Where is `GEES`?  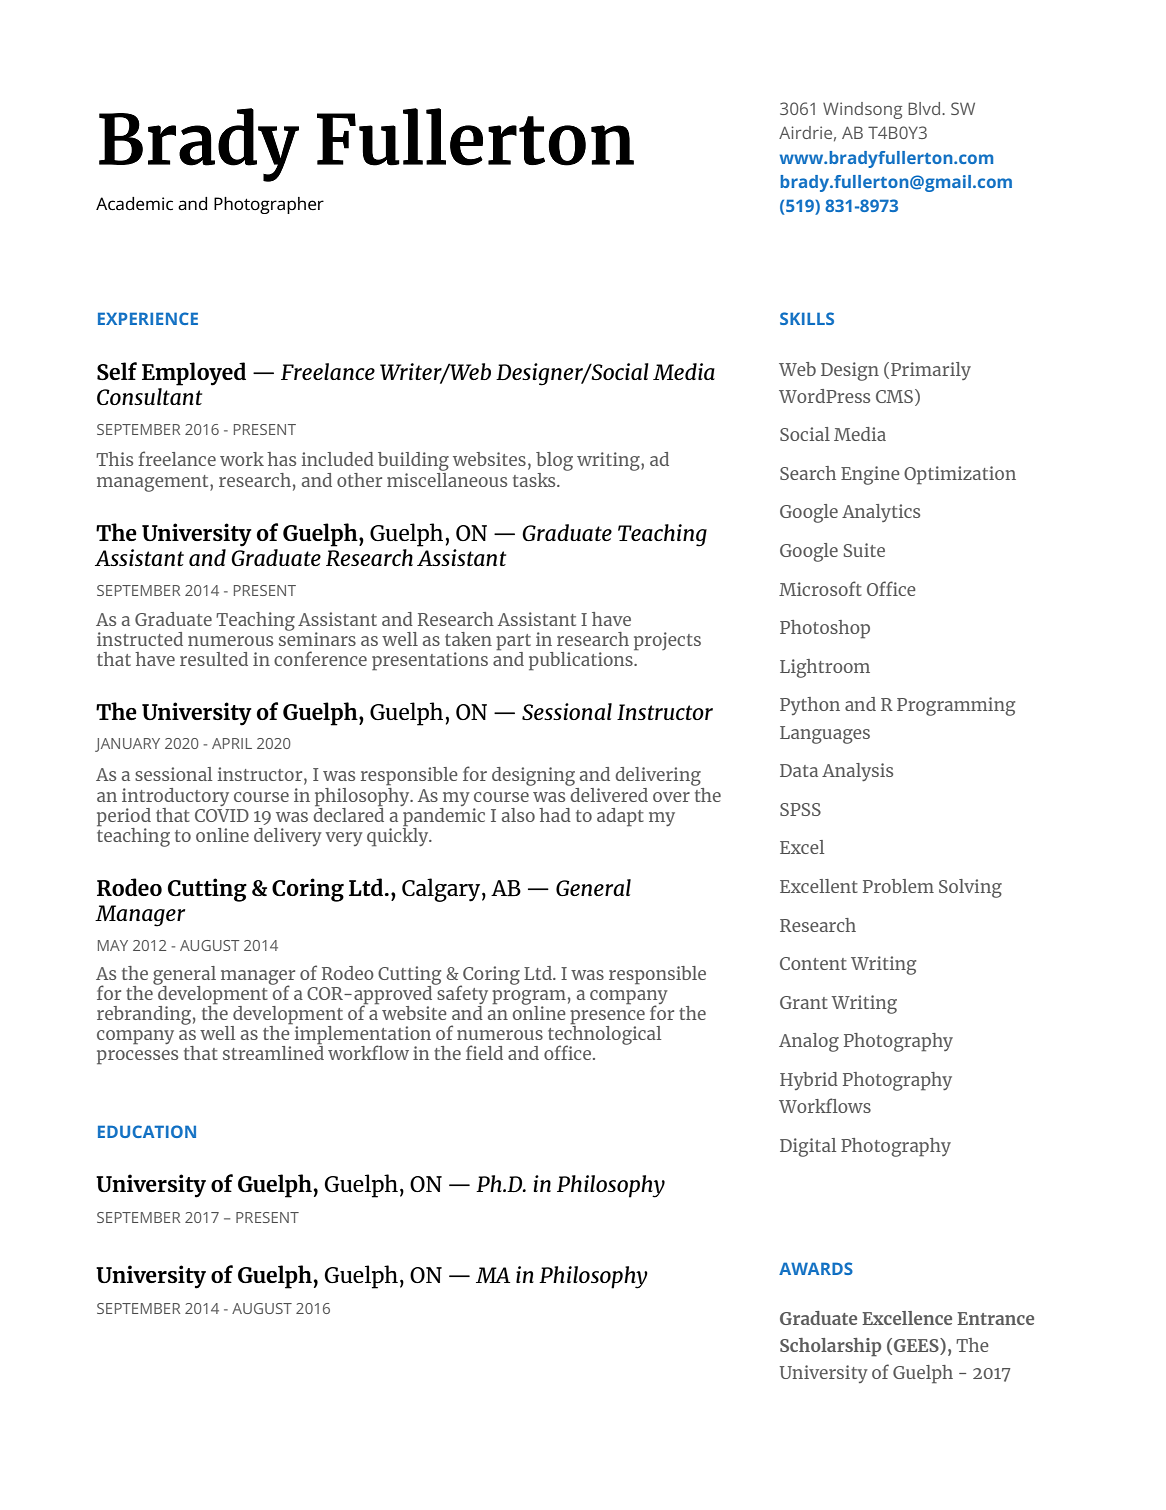
GEES is located at coordinates (917, 1346).
